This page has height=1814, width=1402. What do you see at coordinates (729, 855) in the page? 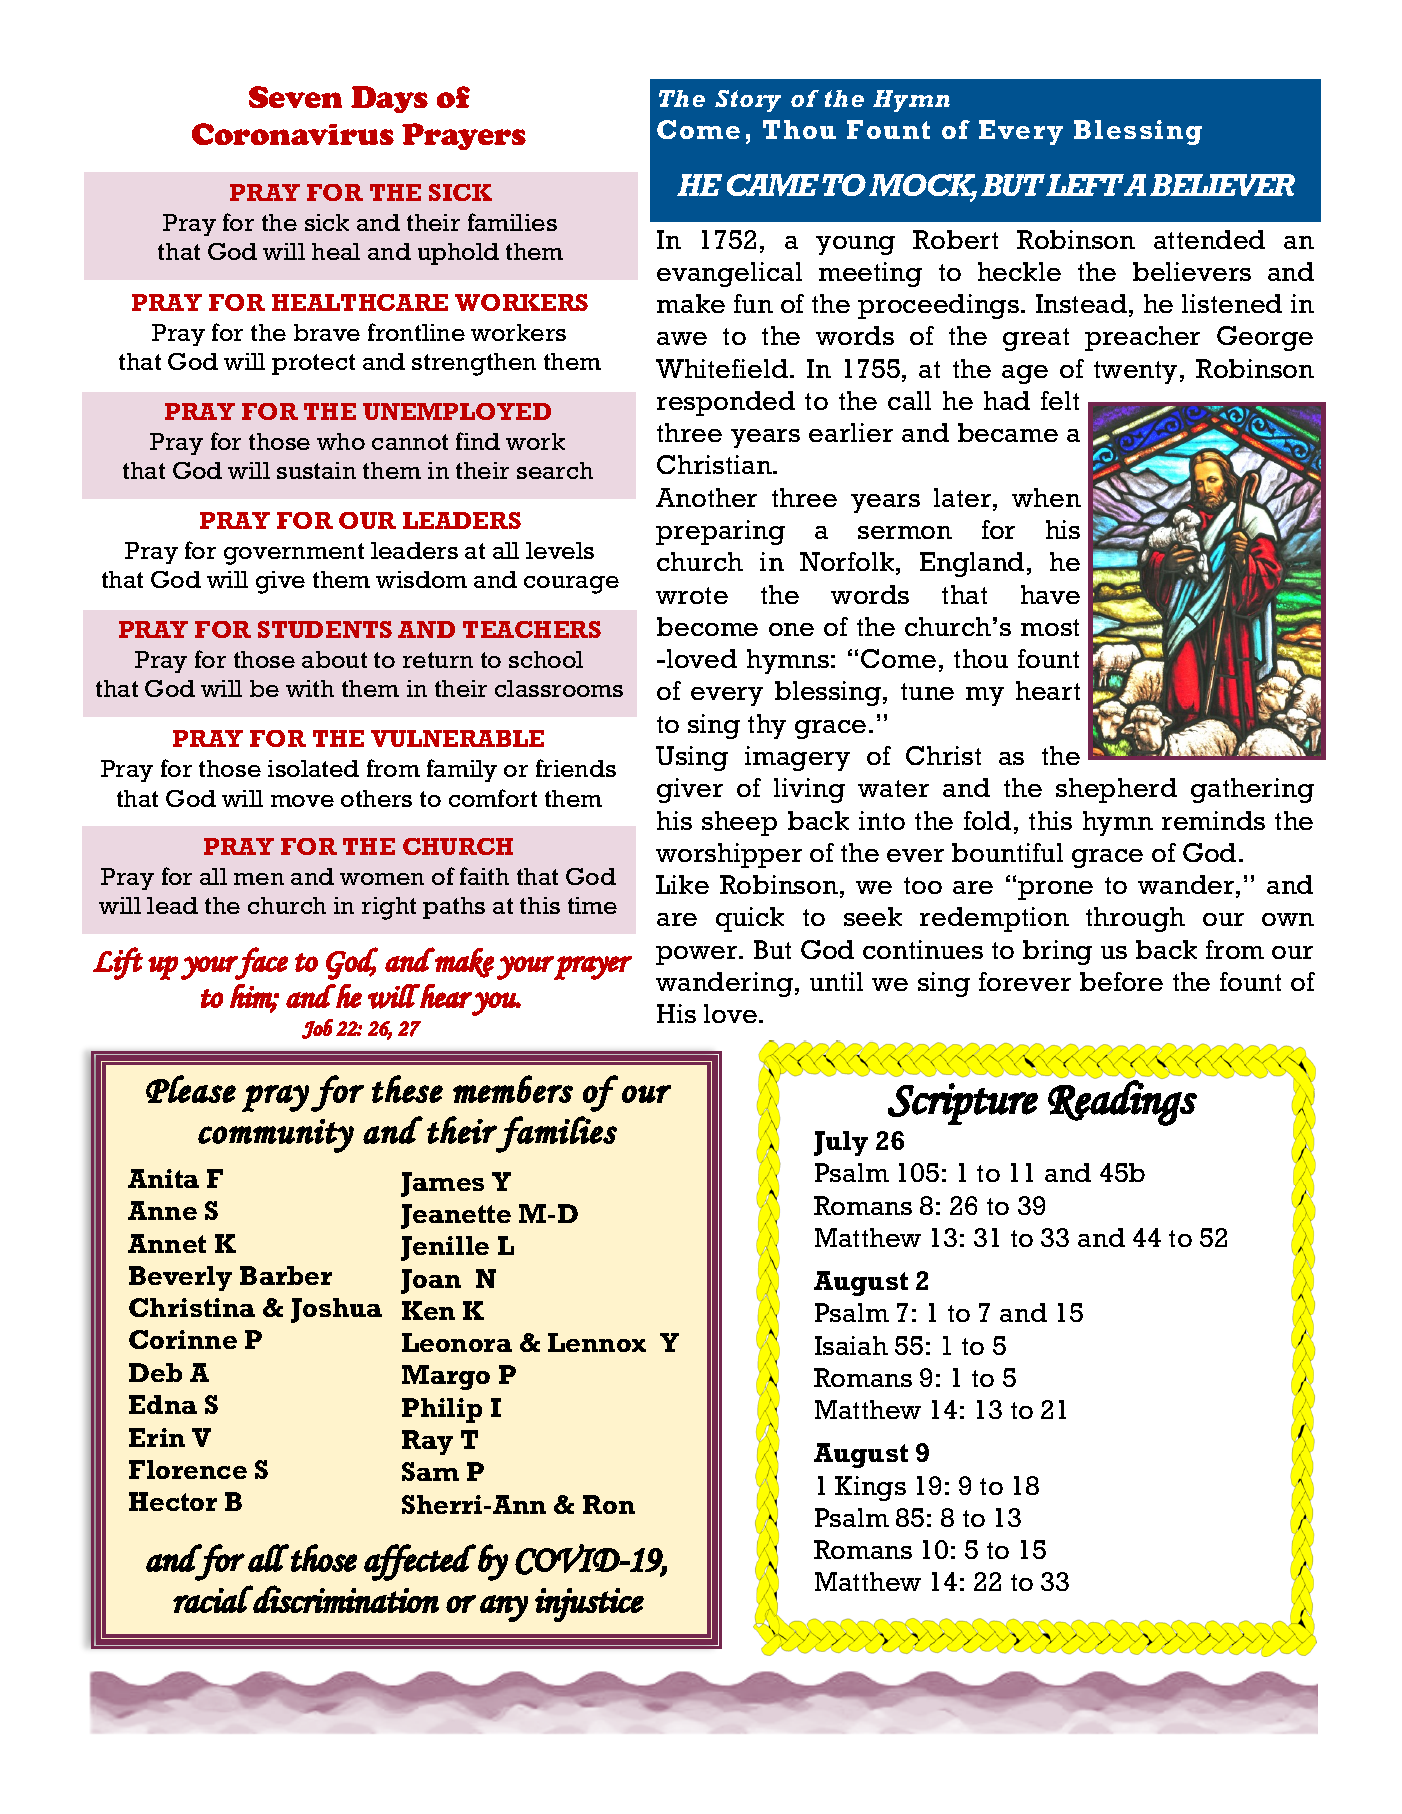
I see `worshipper` at bounding box center [729, 855].
